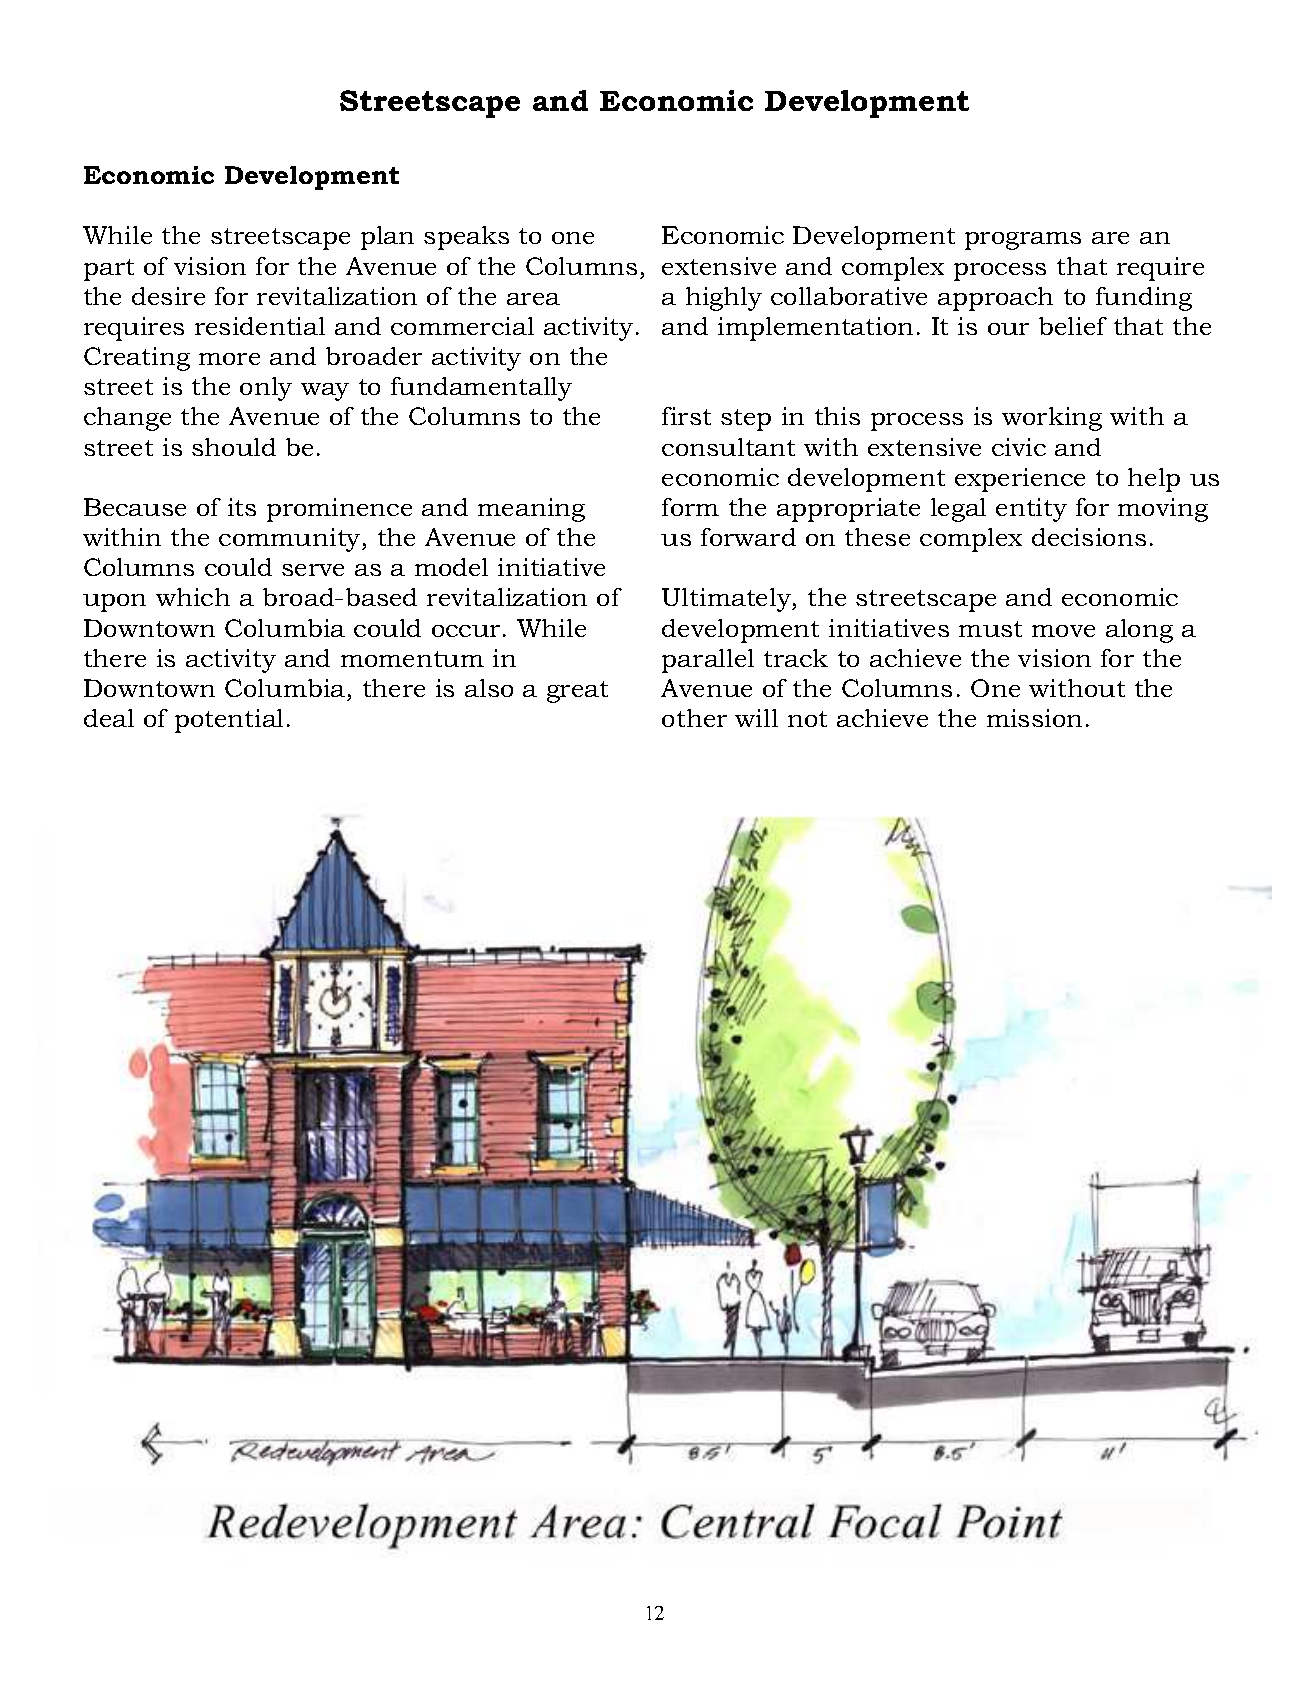 This document has height=1696, width=1310. I want to click on working, so click(1052, 419).
